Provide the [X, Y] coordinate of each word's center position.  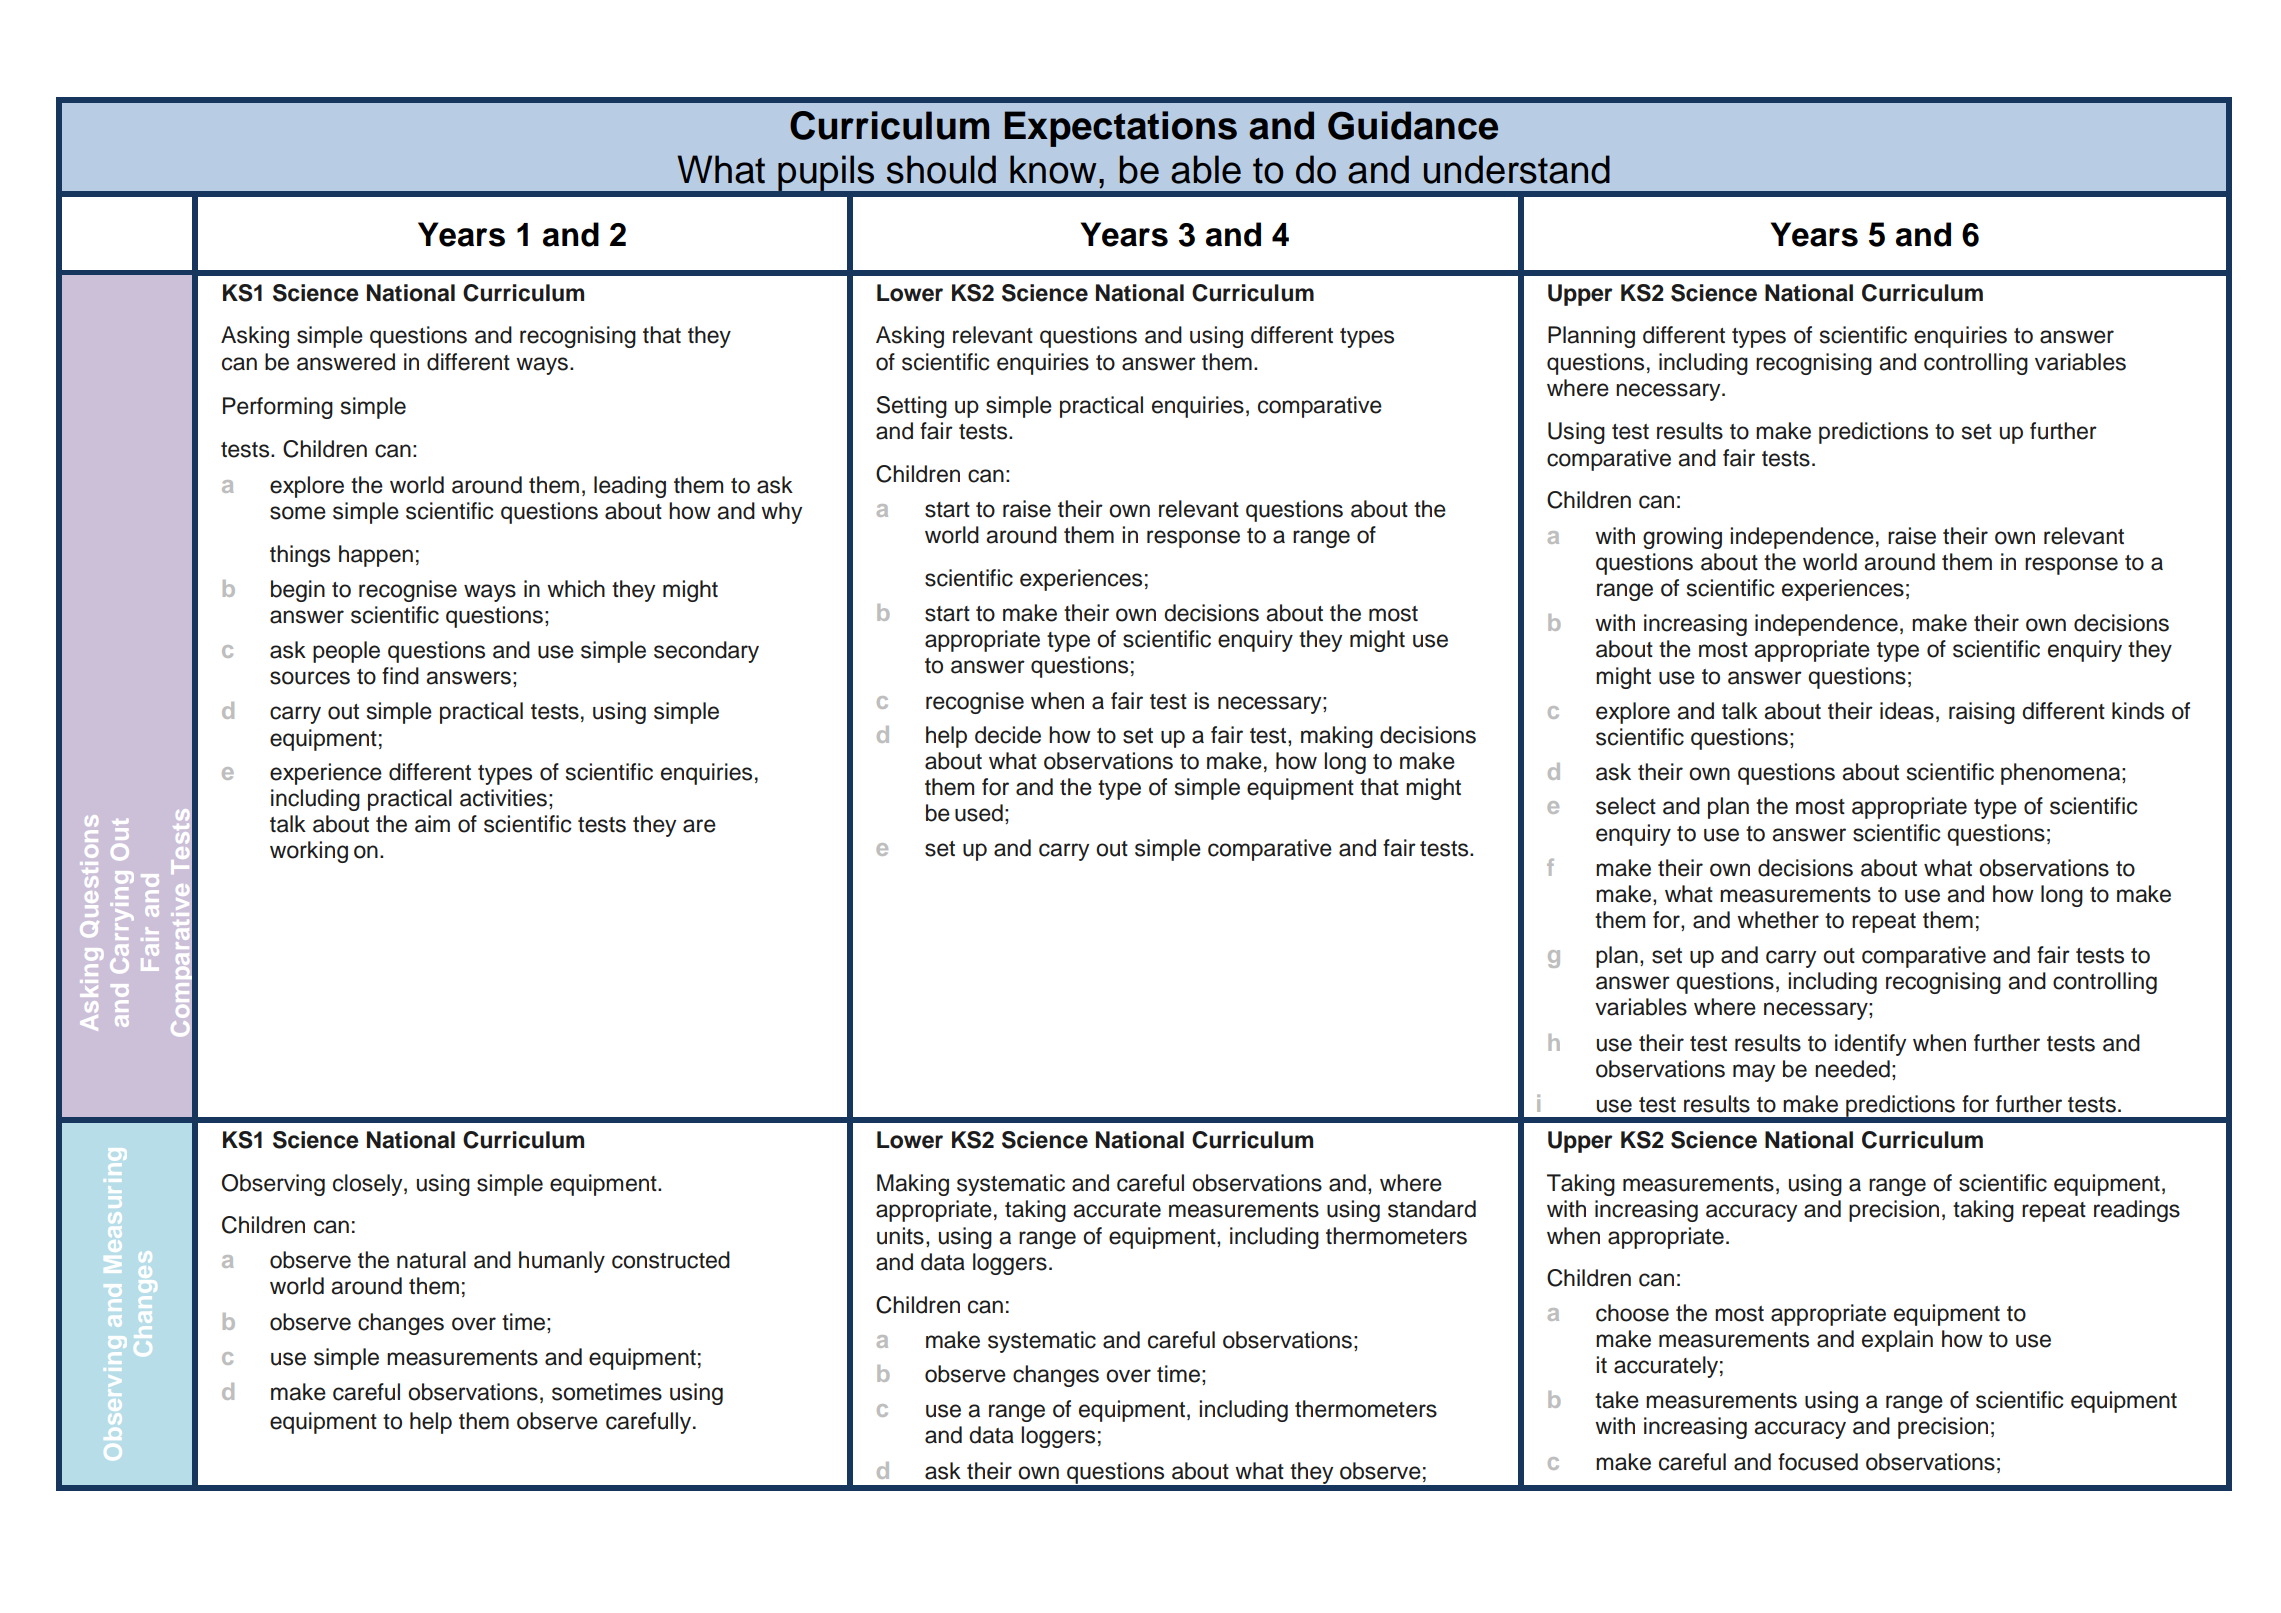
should [941, 169]
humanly [562, 1262]
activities [503, 798]
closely [369, 1185]
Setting [912, 407]
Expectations [1121, 129]
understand [1517, 169]
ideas [1907, 711]
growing [1682, 538]
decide [1008, 735]
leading [630, 487]
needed [1852, 1069]
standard [1432, 1209]
